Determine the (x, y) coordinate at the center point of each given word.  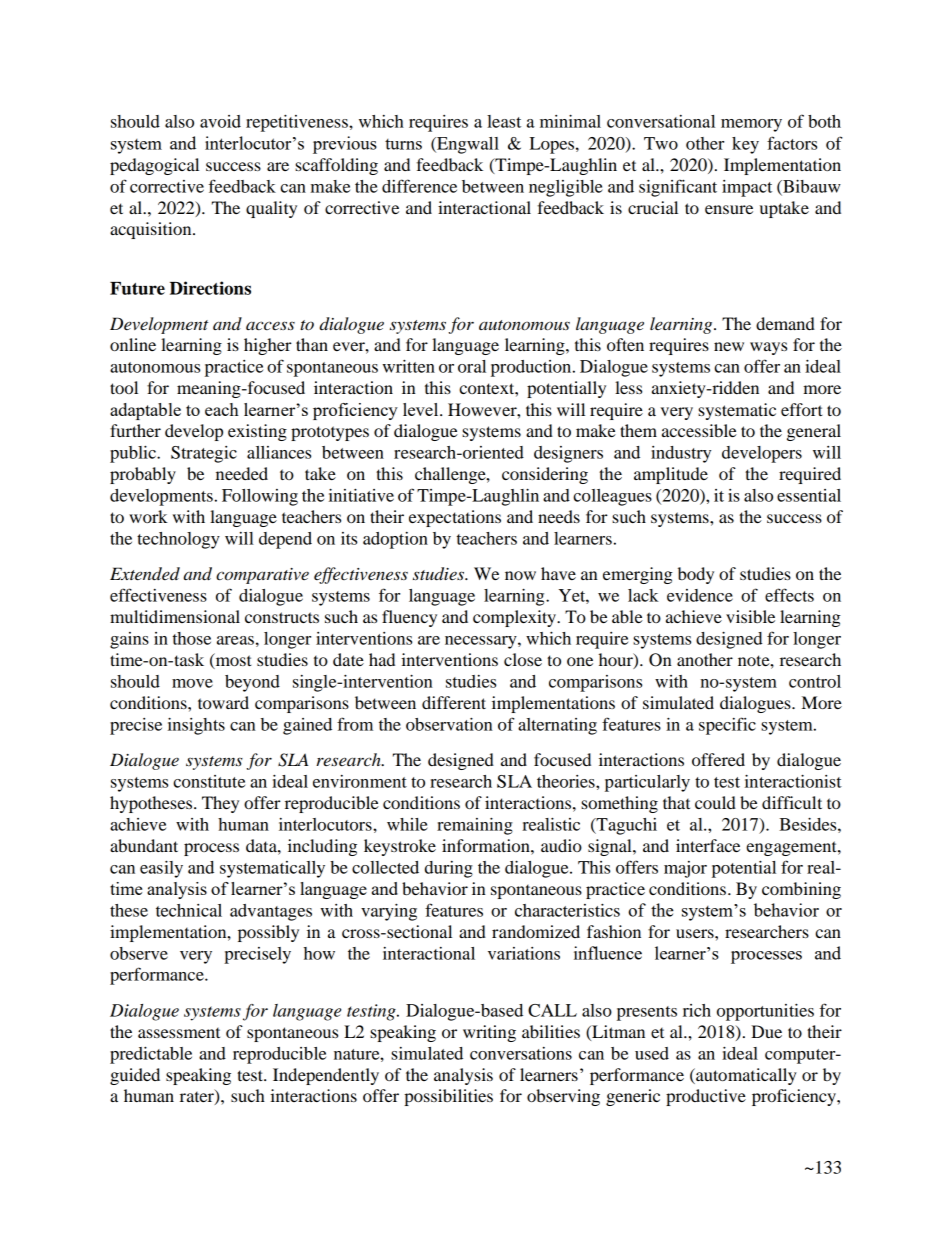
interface (708, 845)
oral (472, 366)
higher (268, 346)
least (504, 121)
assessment (179, 1033)
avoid (220, 121)
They (220, 804)
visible (750, 616)
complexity (515, 618)
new (729, 346)
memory (751, 125)
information (487, 845)
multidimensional (175, 616)
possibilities (448, 1097)
